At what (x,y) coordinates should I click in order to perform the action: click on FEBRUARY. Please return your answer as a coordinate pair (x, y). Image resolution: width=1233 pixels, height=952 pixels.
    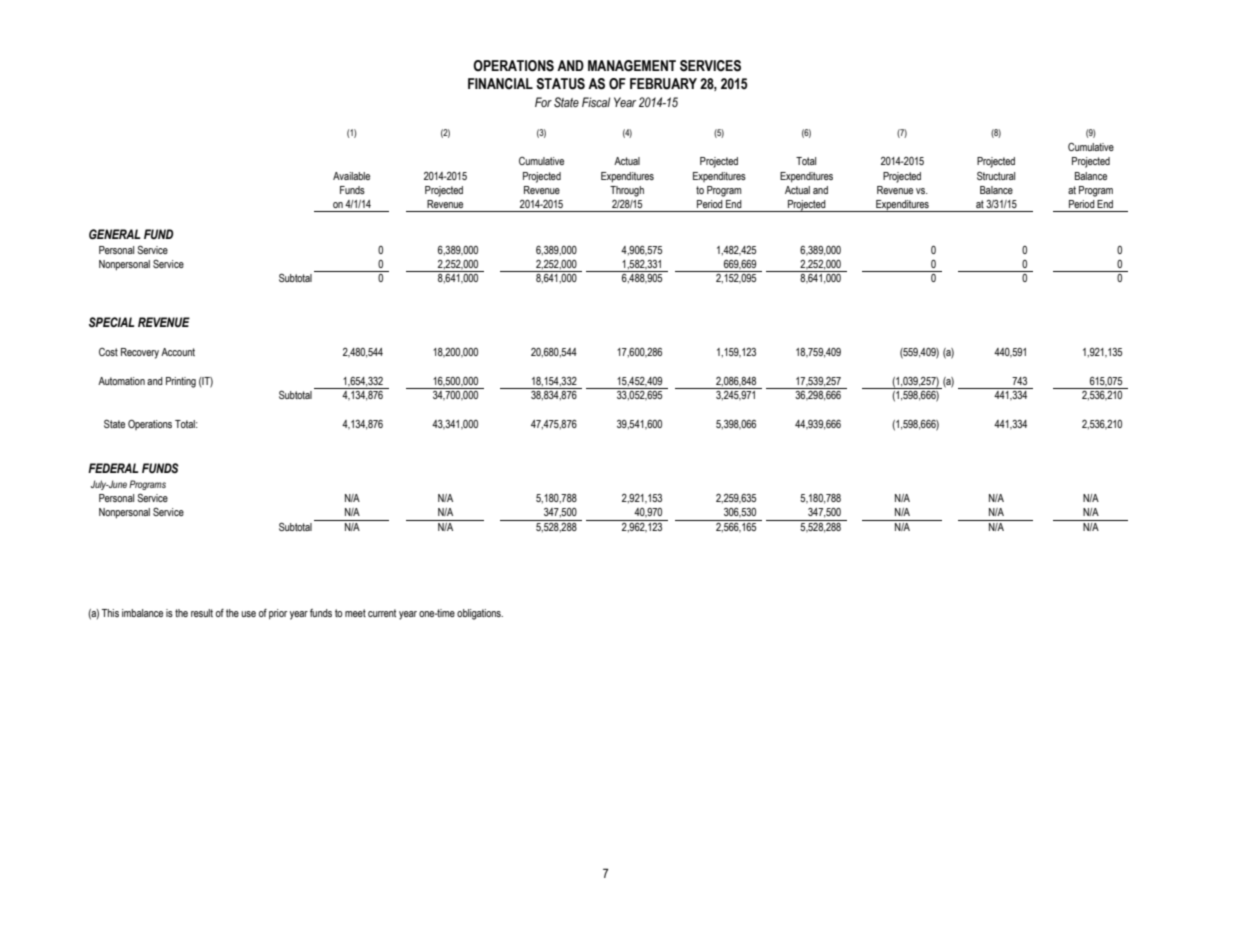
    Looking at the image, I should click on (663, 84).
